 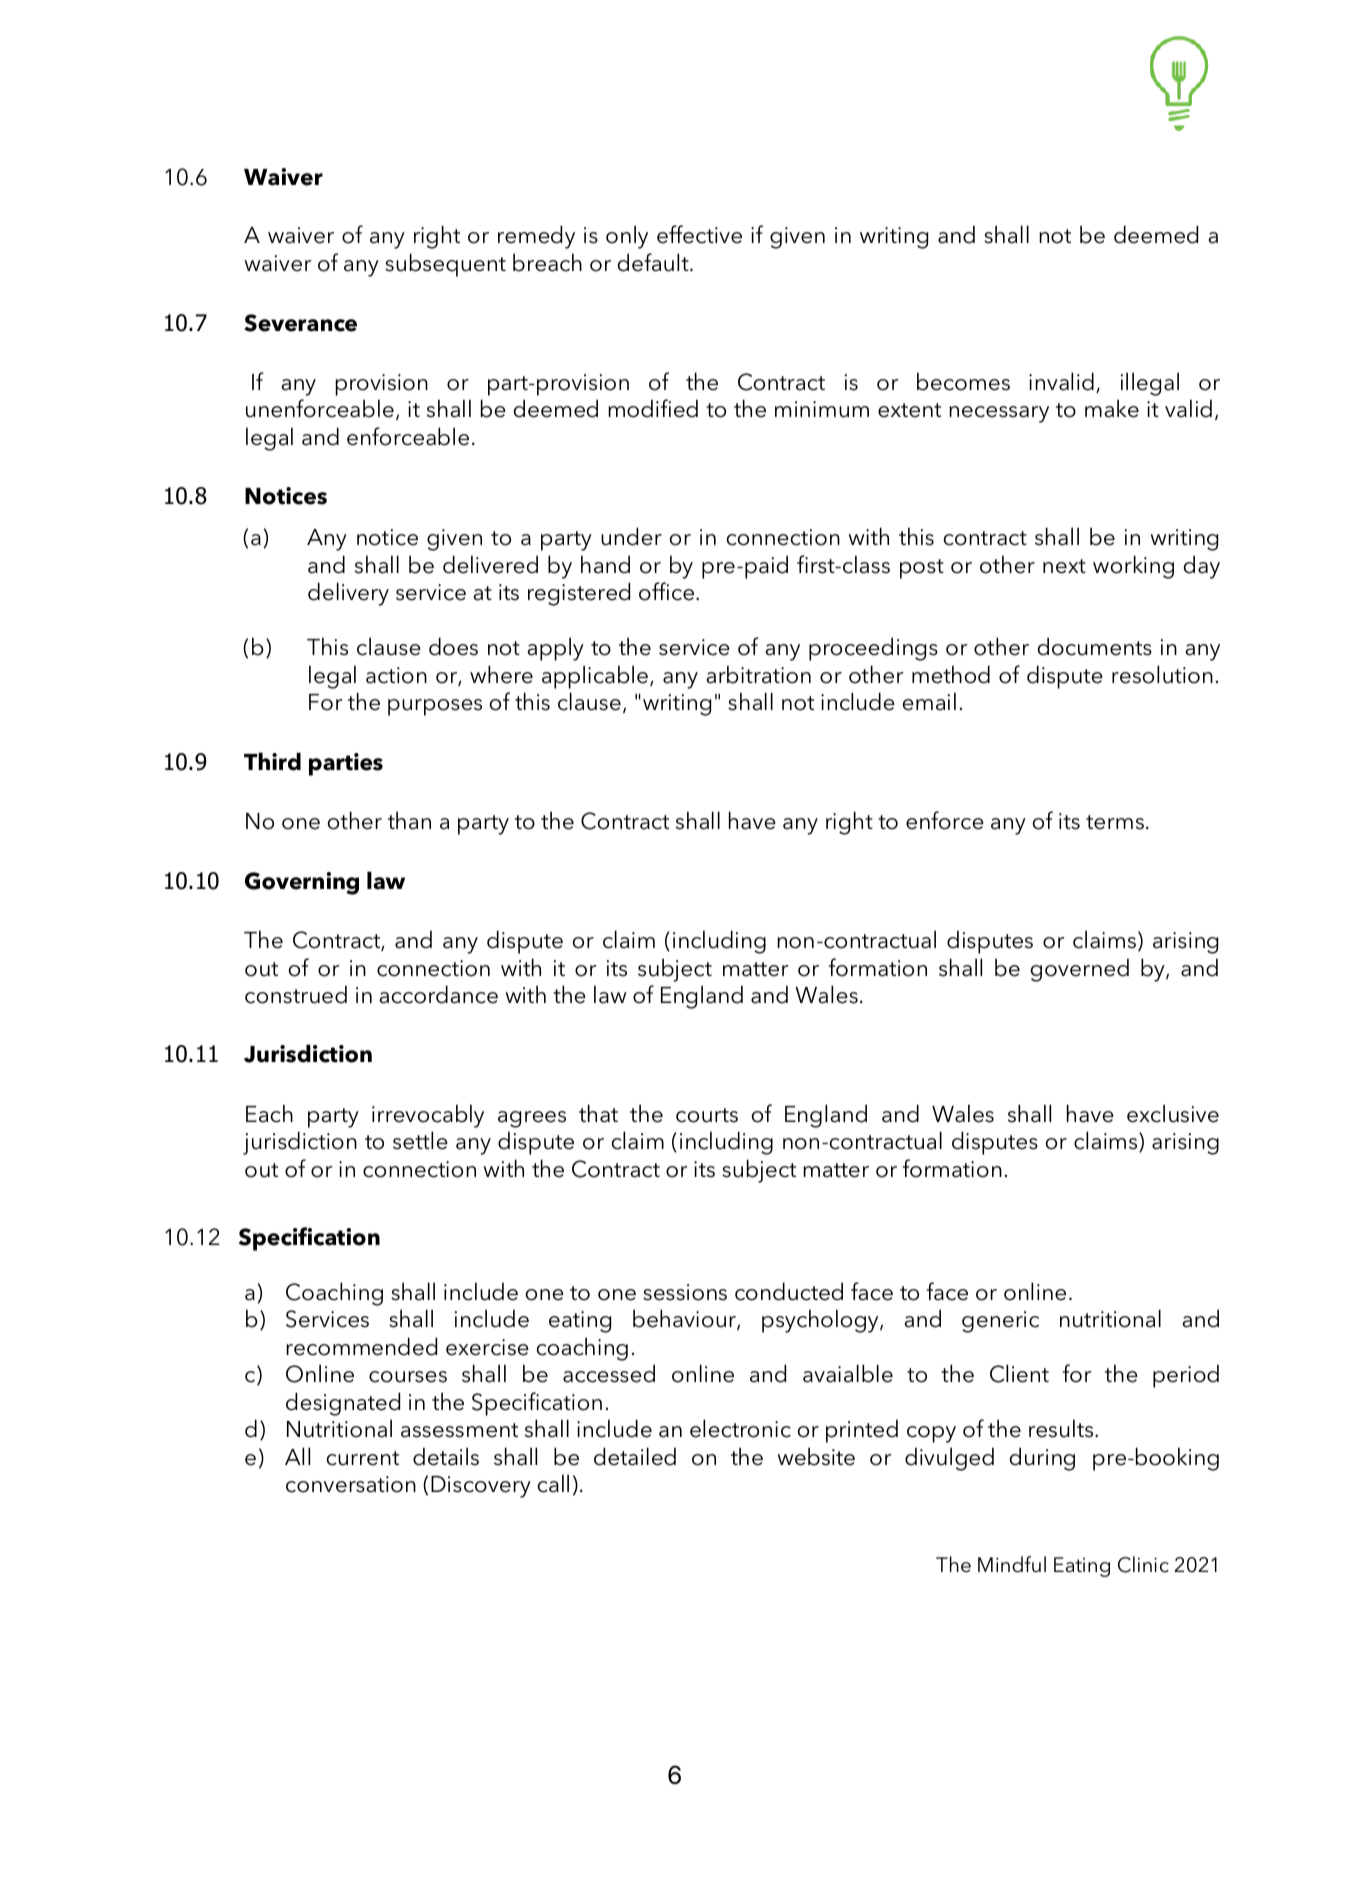 I want to click on subsequent, so click(x=445, y=265).
